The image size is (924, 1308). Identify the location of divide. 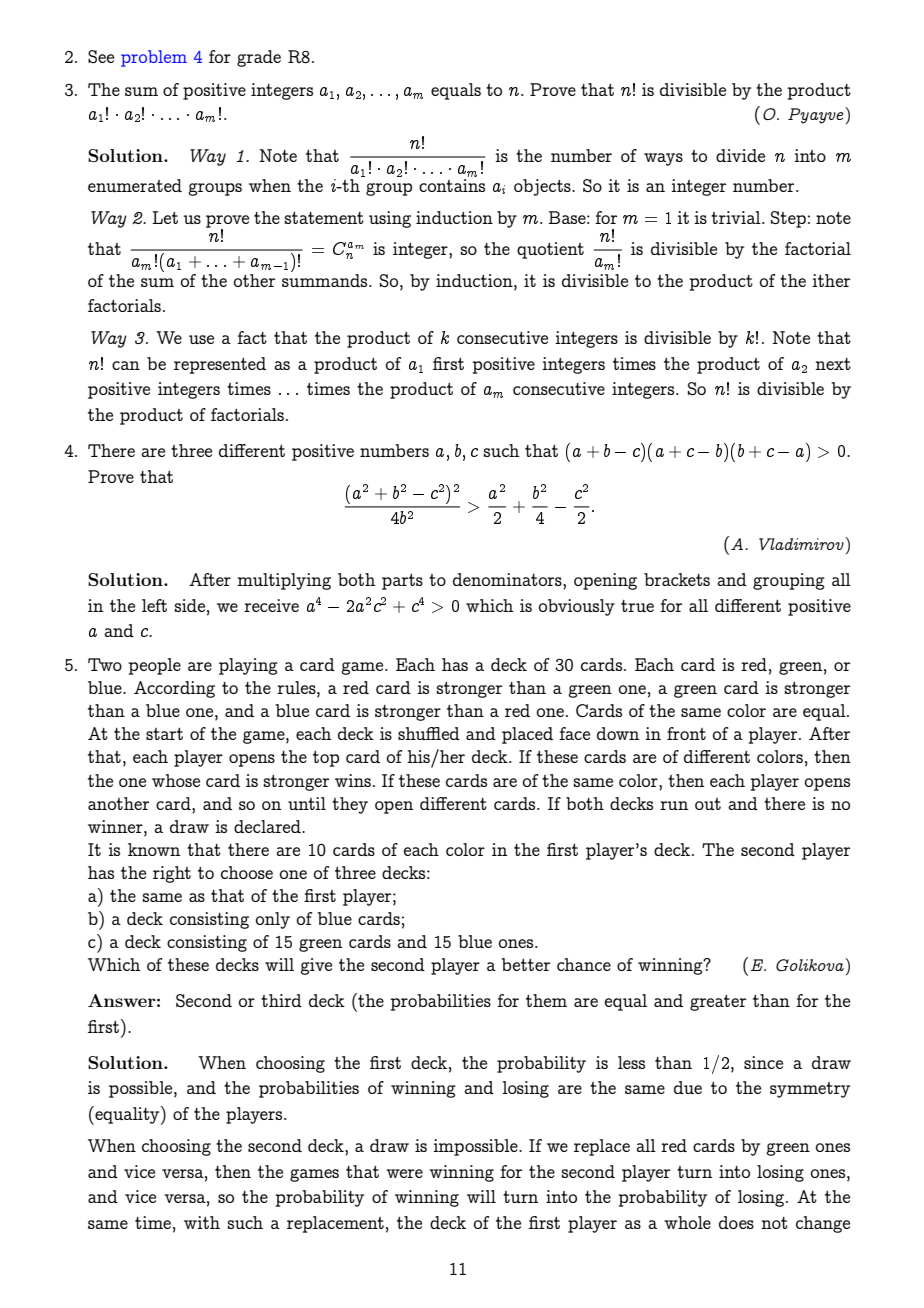
(740, 155).
